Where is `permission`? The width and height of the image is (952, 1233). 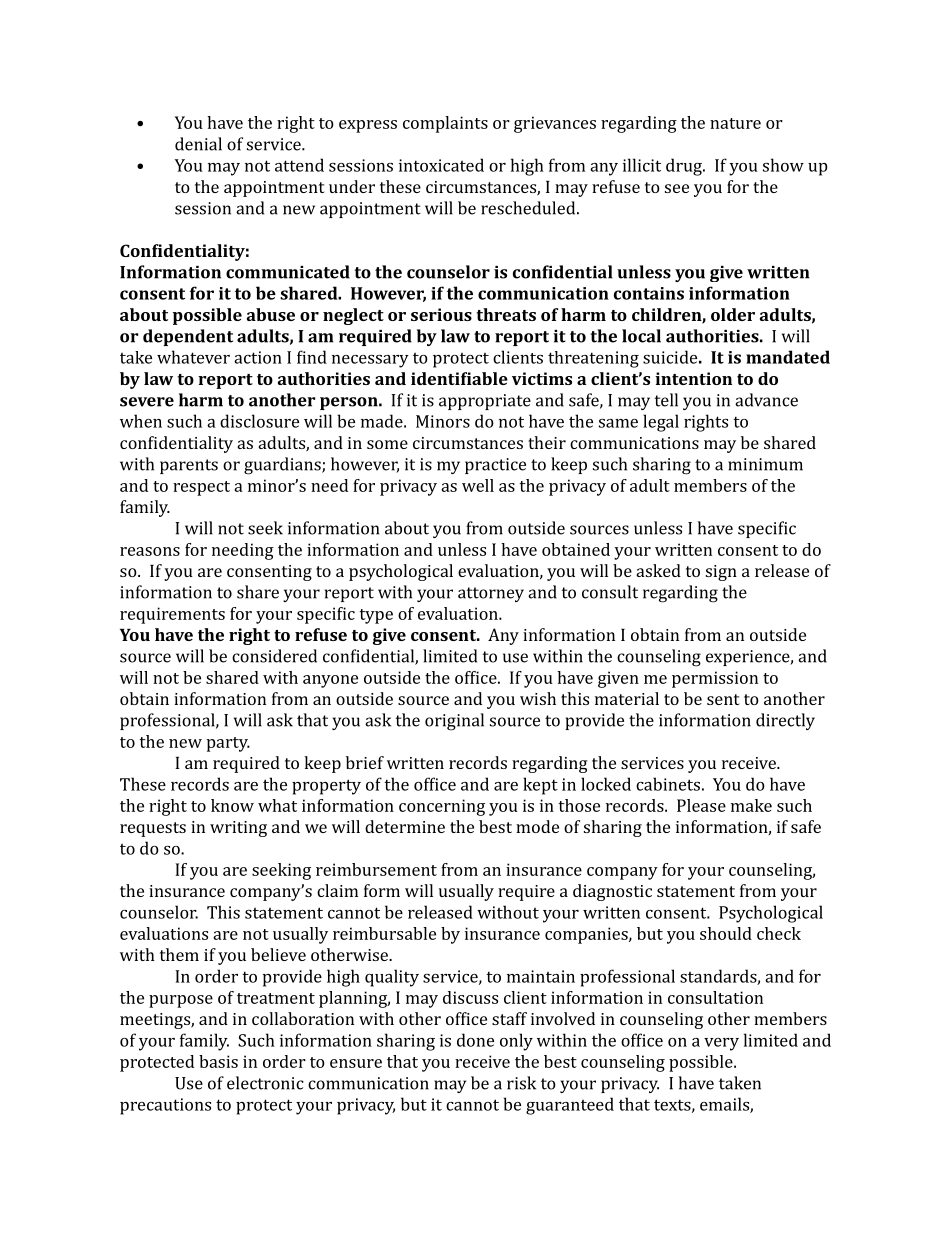 permission is located at coordinates (715, 679).
